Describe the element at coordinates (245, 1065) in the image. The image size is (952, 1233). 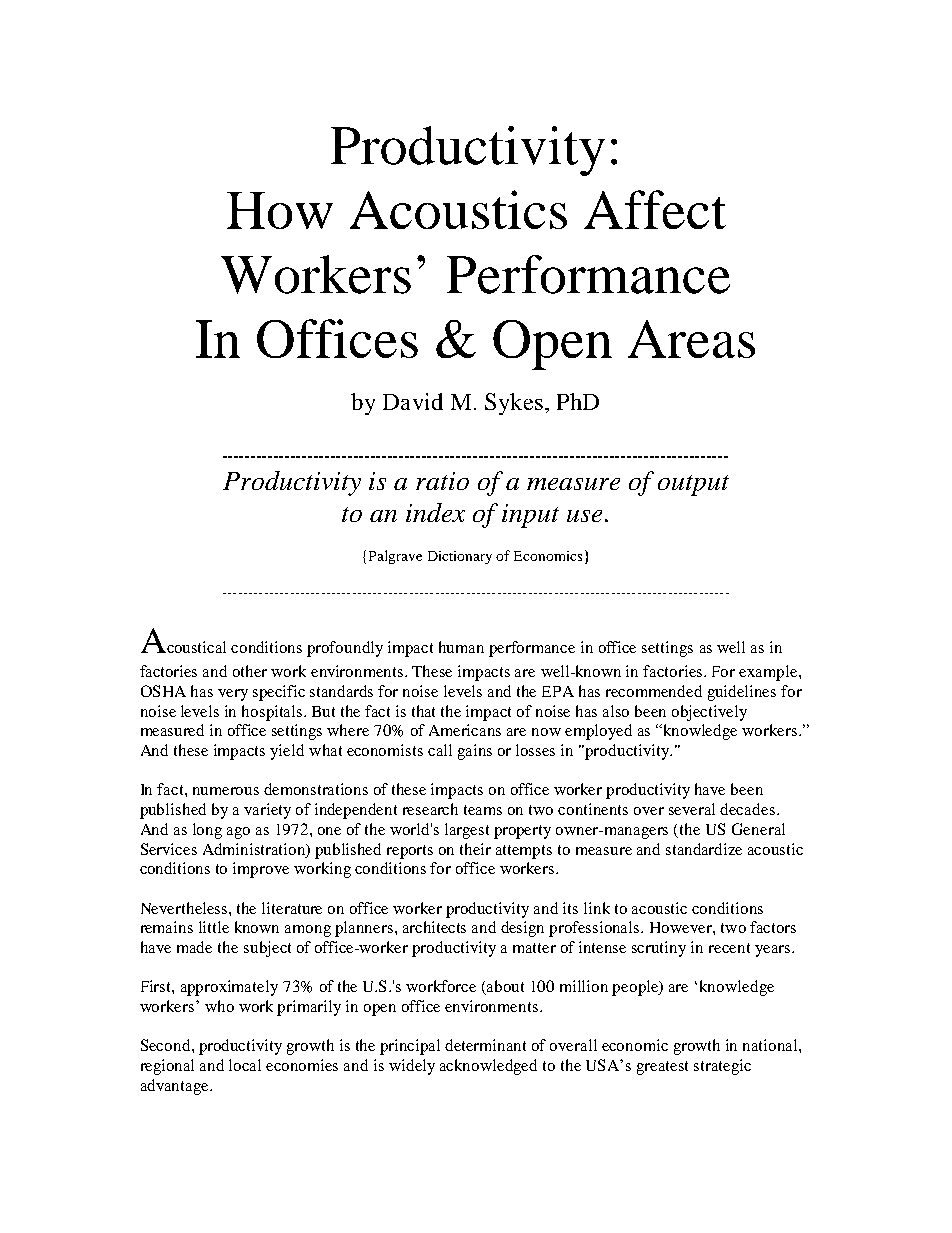
I see `local` at that location.
